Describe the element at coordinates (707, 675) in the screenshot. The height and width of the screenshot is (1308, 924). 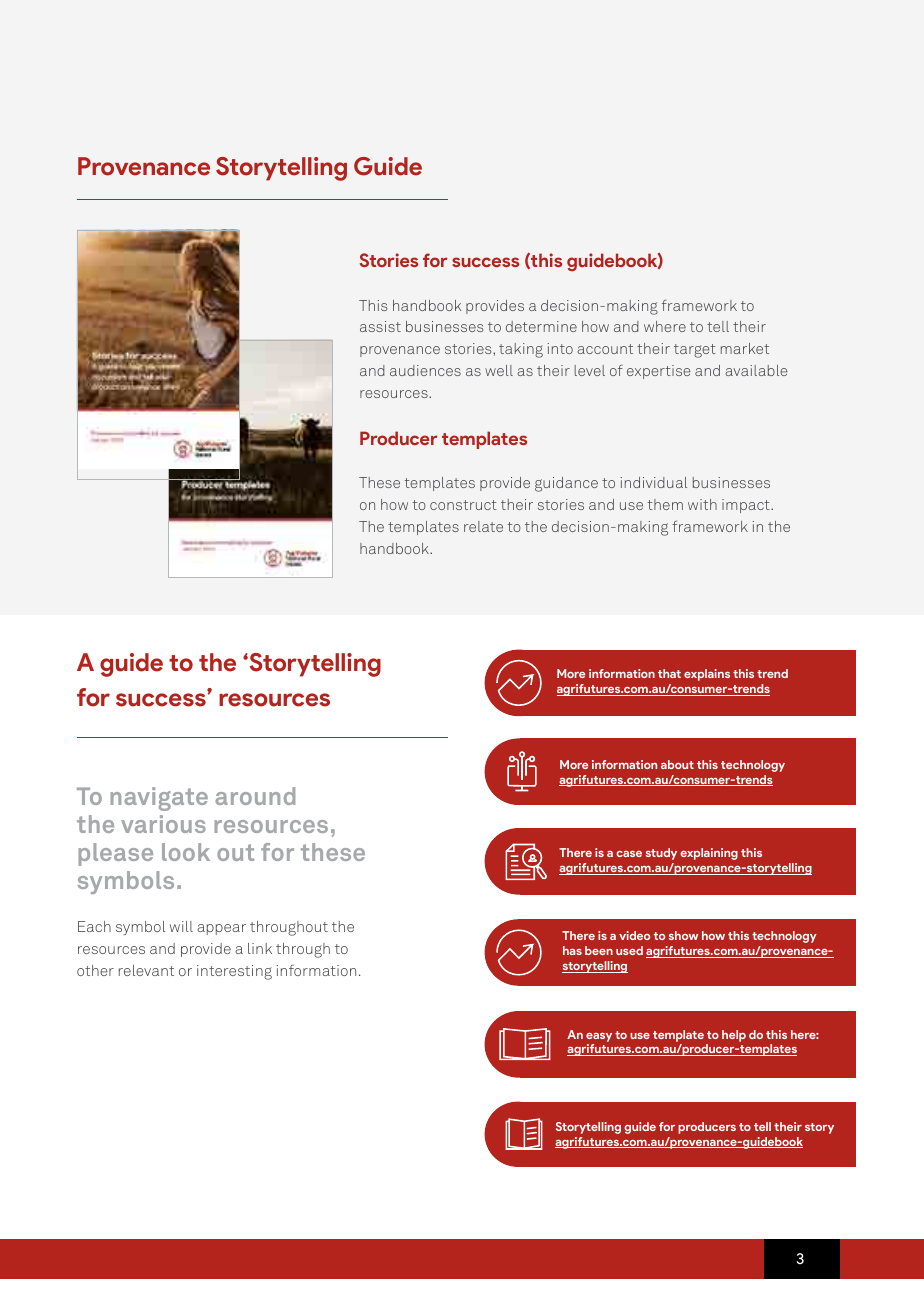
I see `explains` at that location.
